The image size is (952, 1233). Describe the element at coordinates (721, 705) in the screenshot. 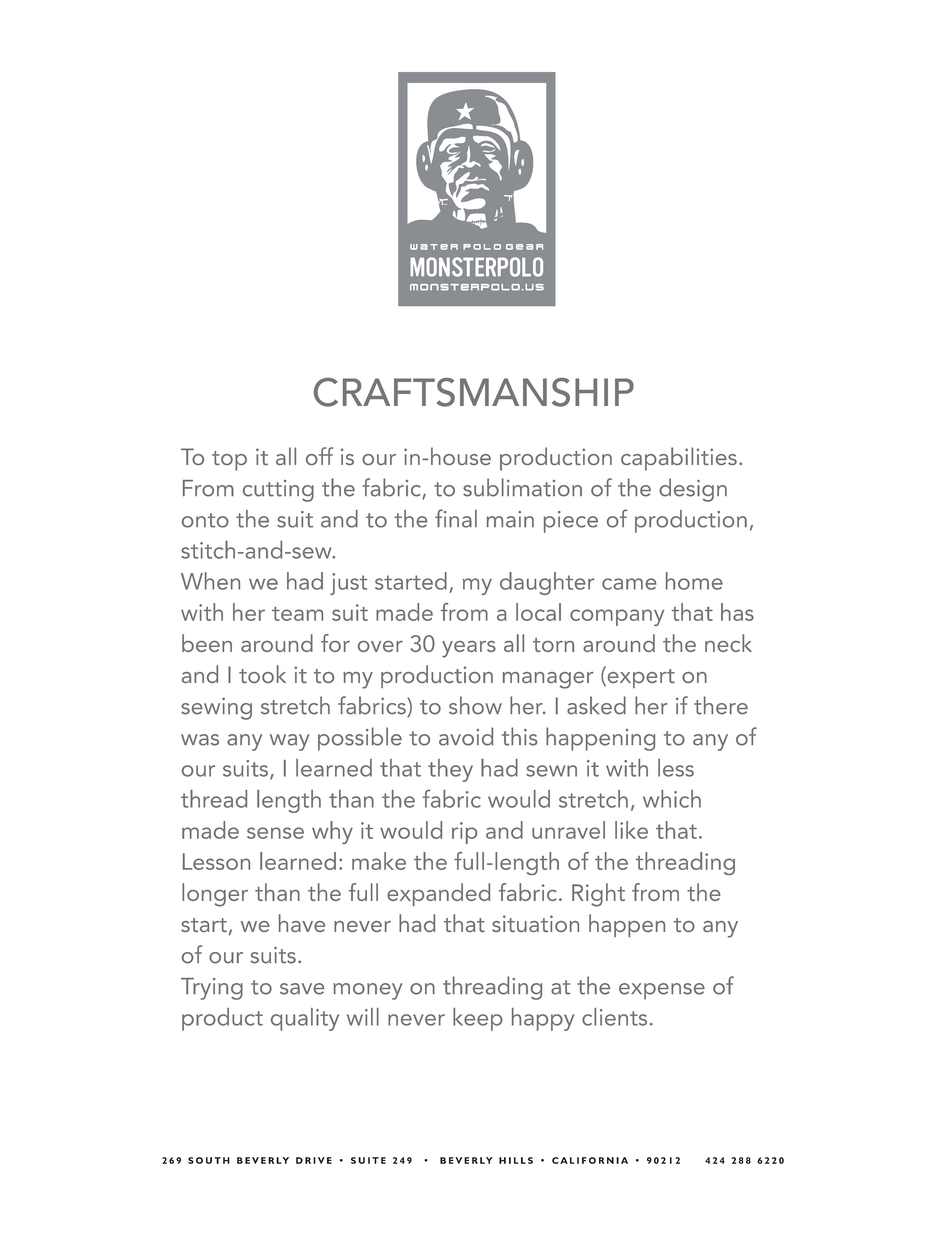

I see `there` at that location.
